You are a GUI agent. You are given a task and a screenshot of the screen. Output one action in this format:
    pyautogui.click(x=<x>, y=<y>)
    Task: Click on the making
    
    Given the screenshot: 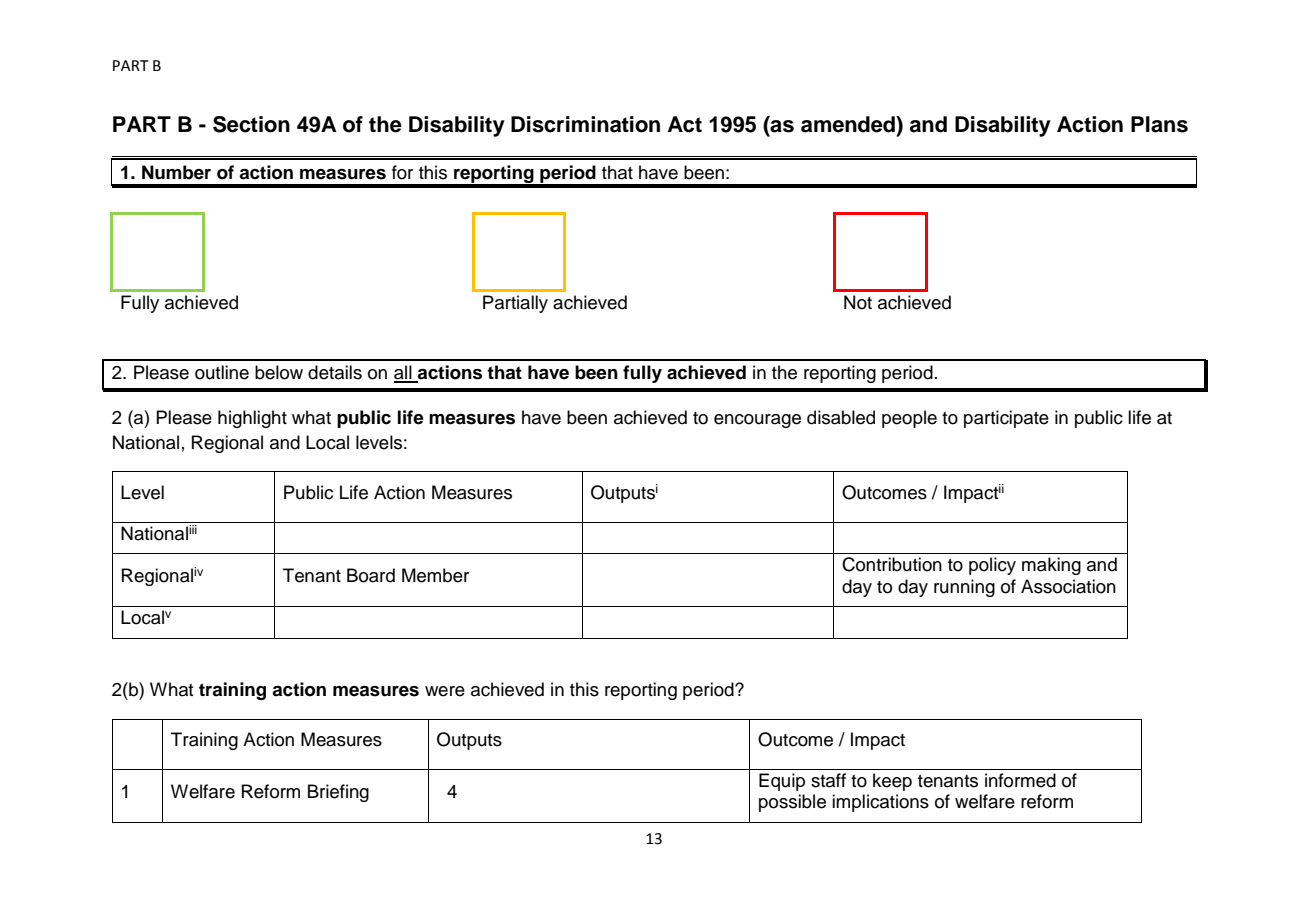 What is the action you would take?
    pyautogui.click(x=1051, y=566)
